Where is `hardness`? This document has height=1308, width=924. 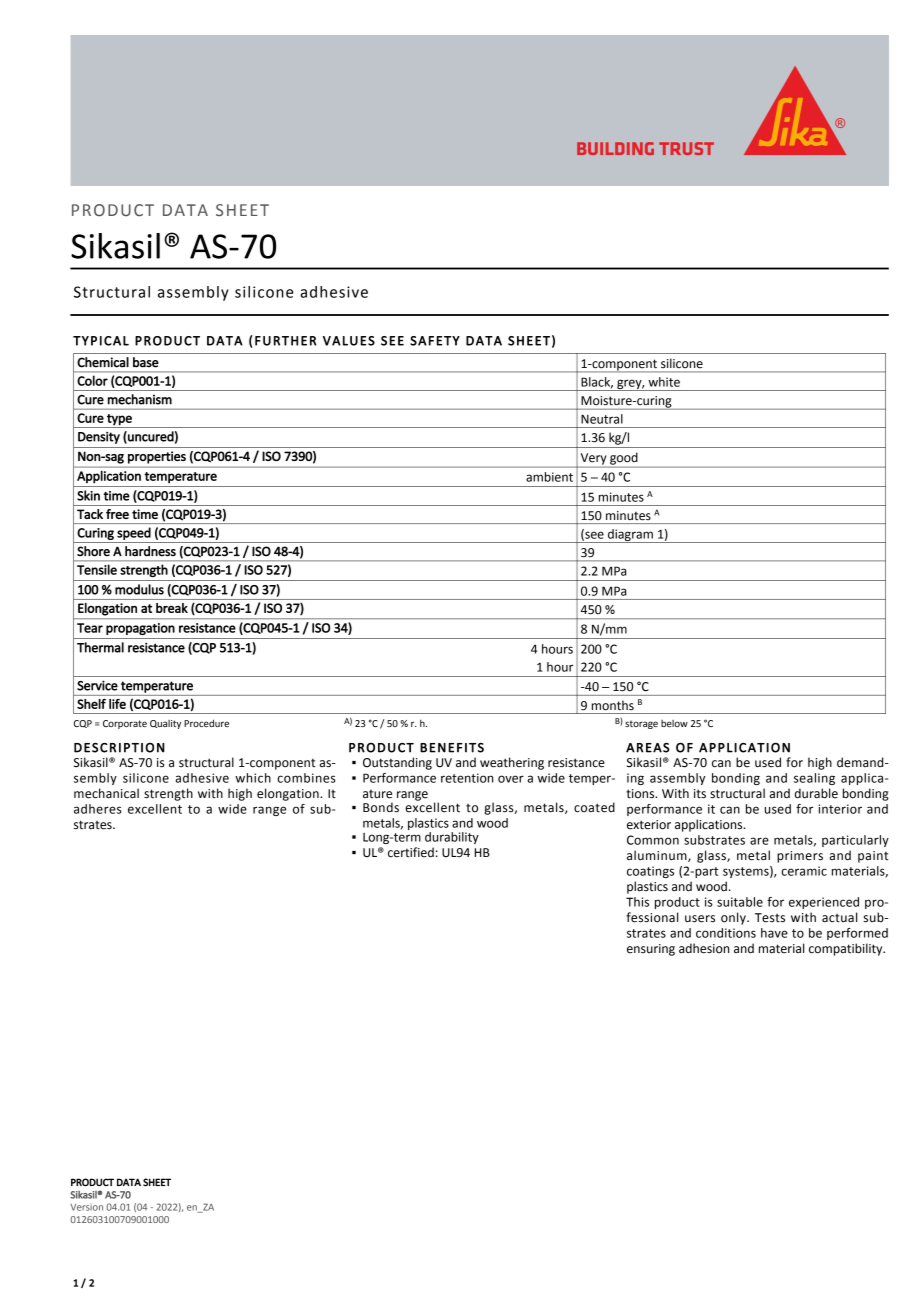
hardness is located at coordinates (150, 551).
